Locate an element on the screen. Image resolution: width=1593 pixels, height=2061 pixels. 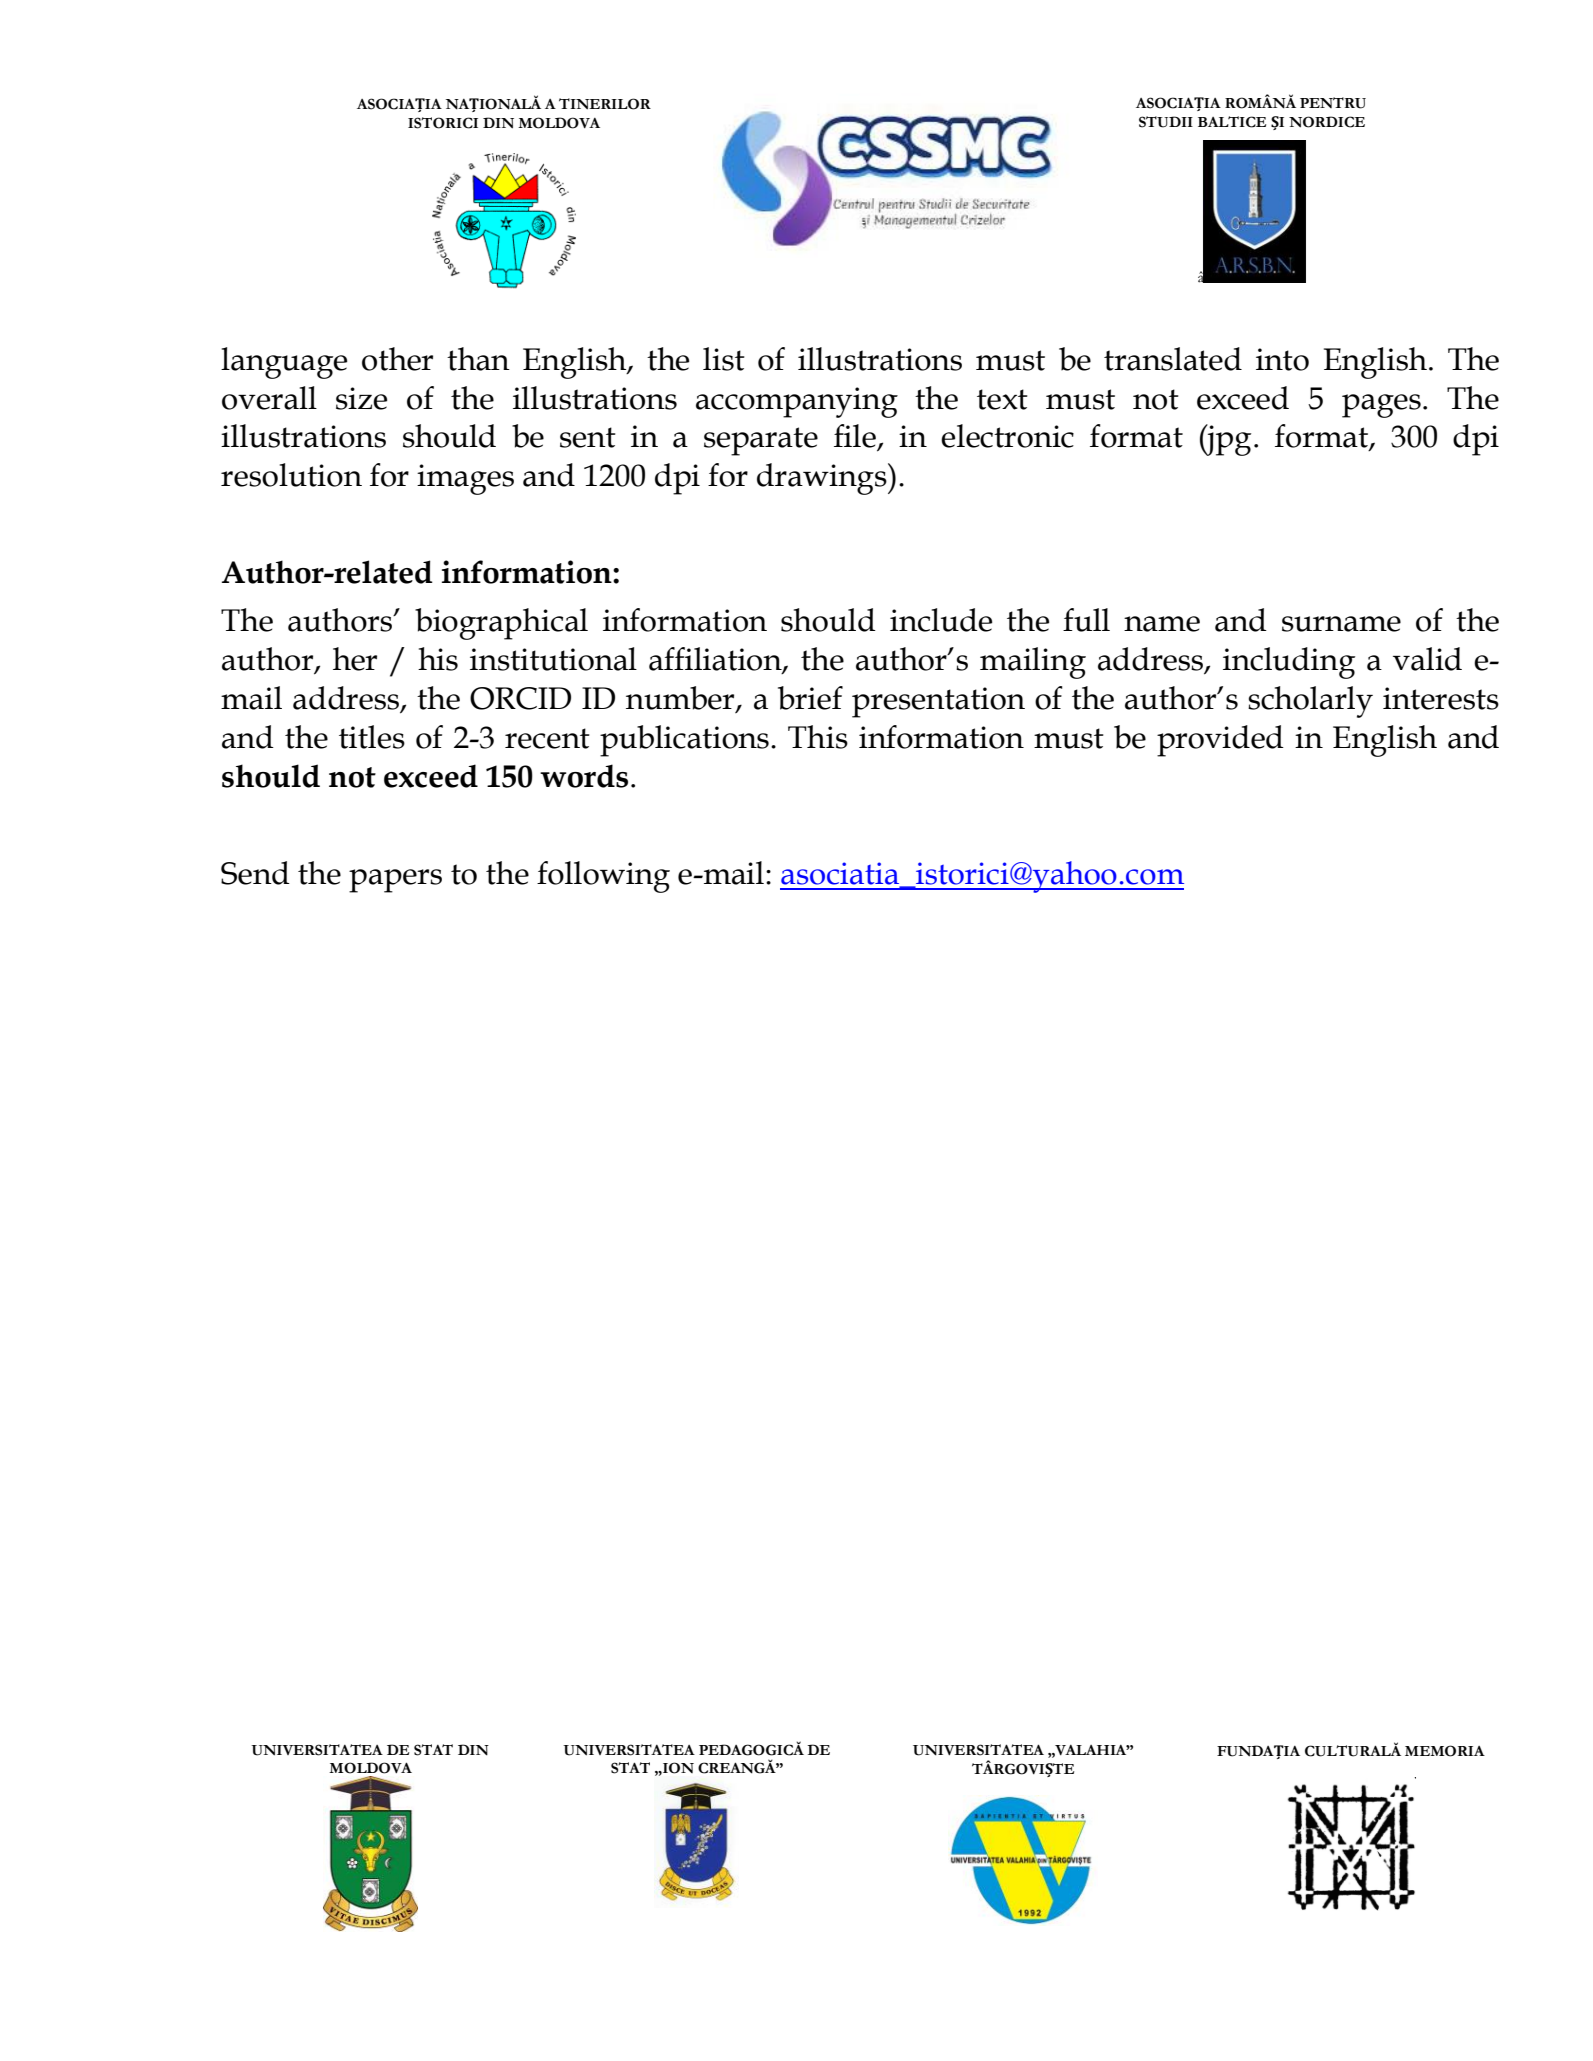
drawings is located at coordinates (823, 479).
